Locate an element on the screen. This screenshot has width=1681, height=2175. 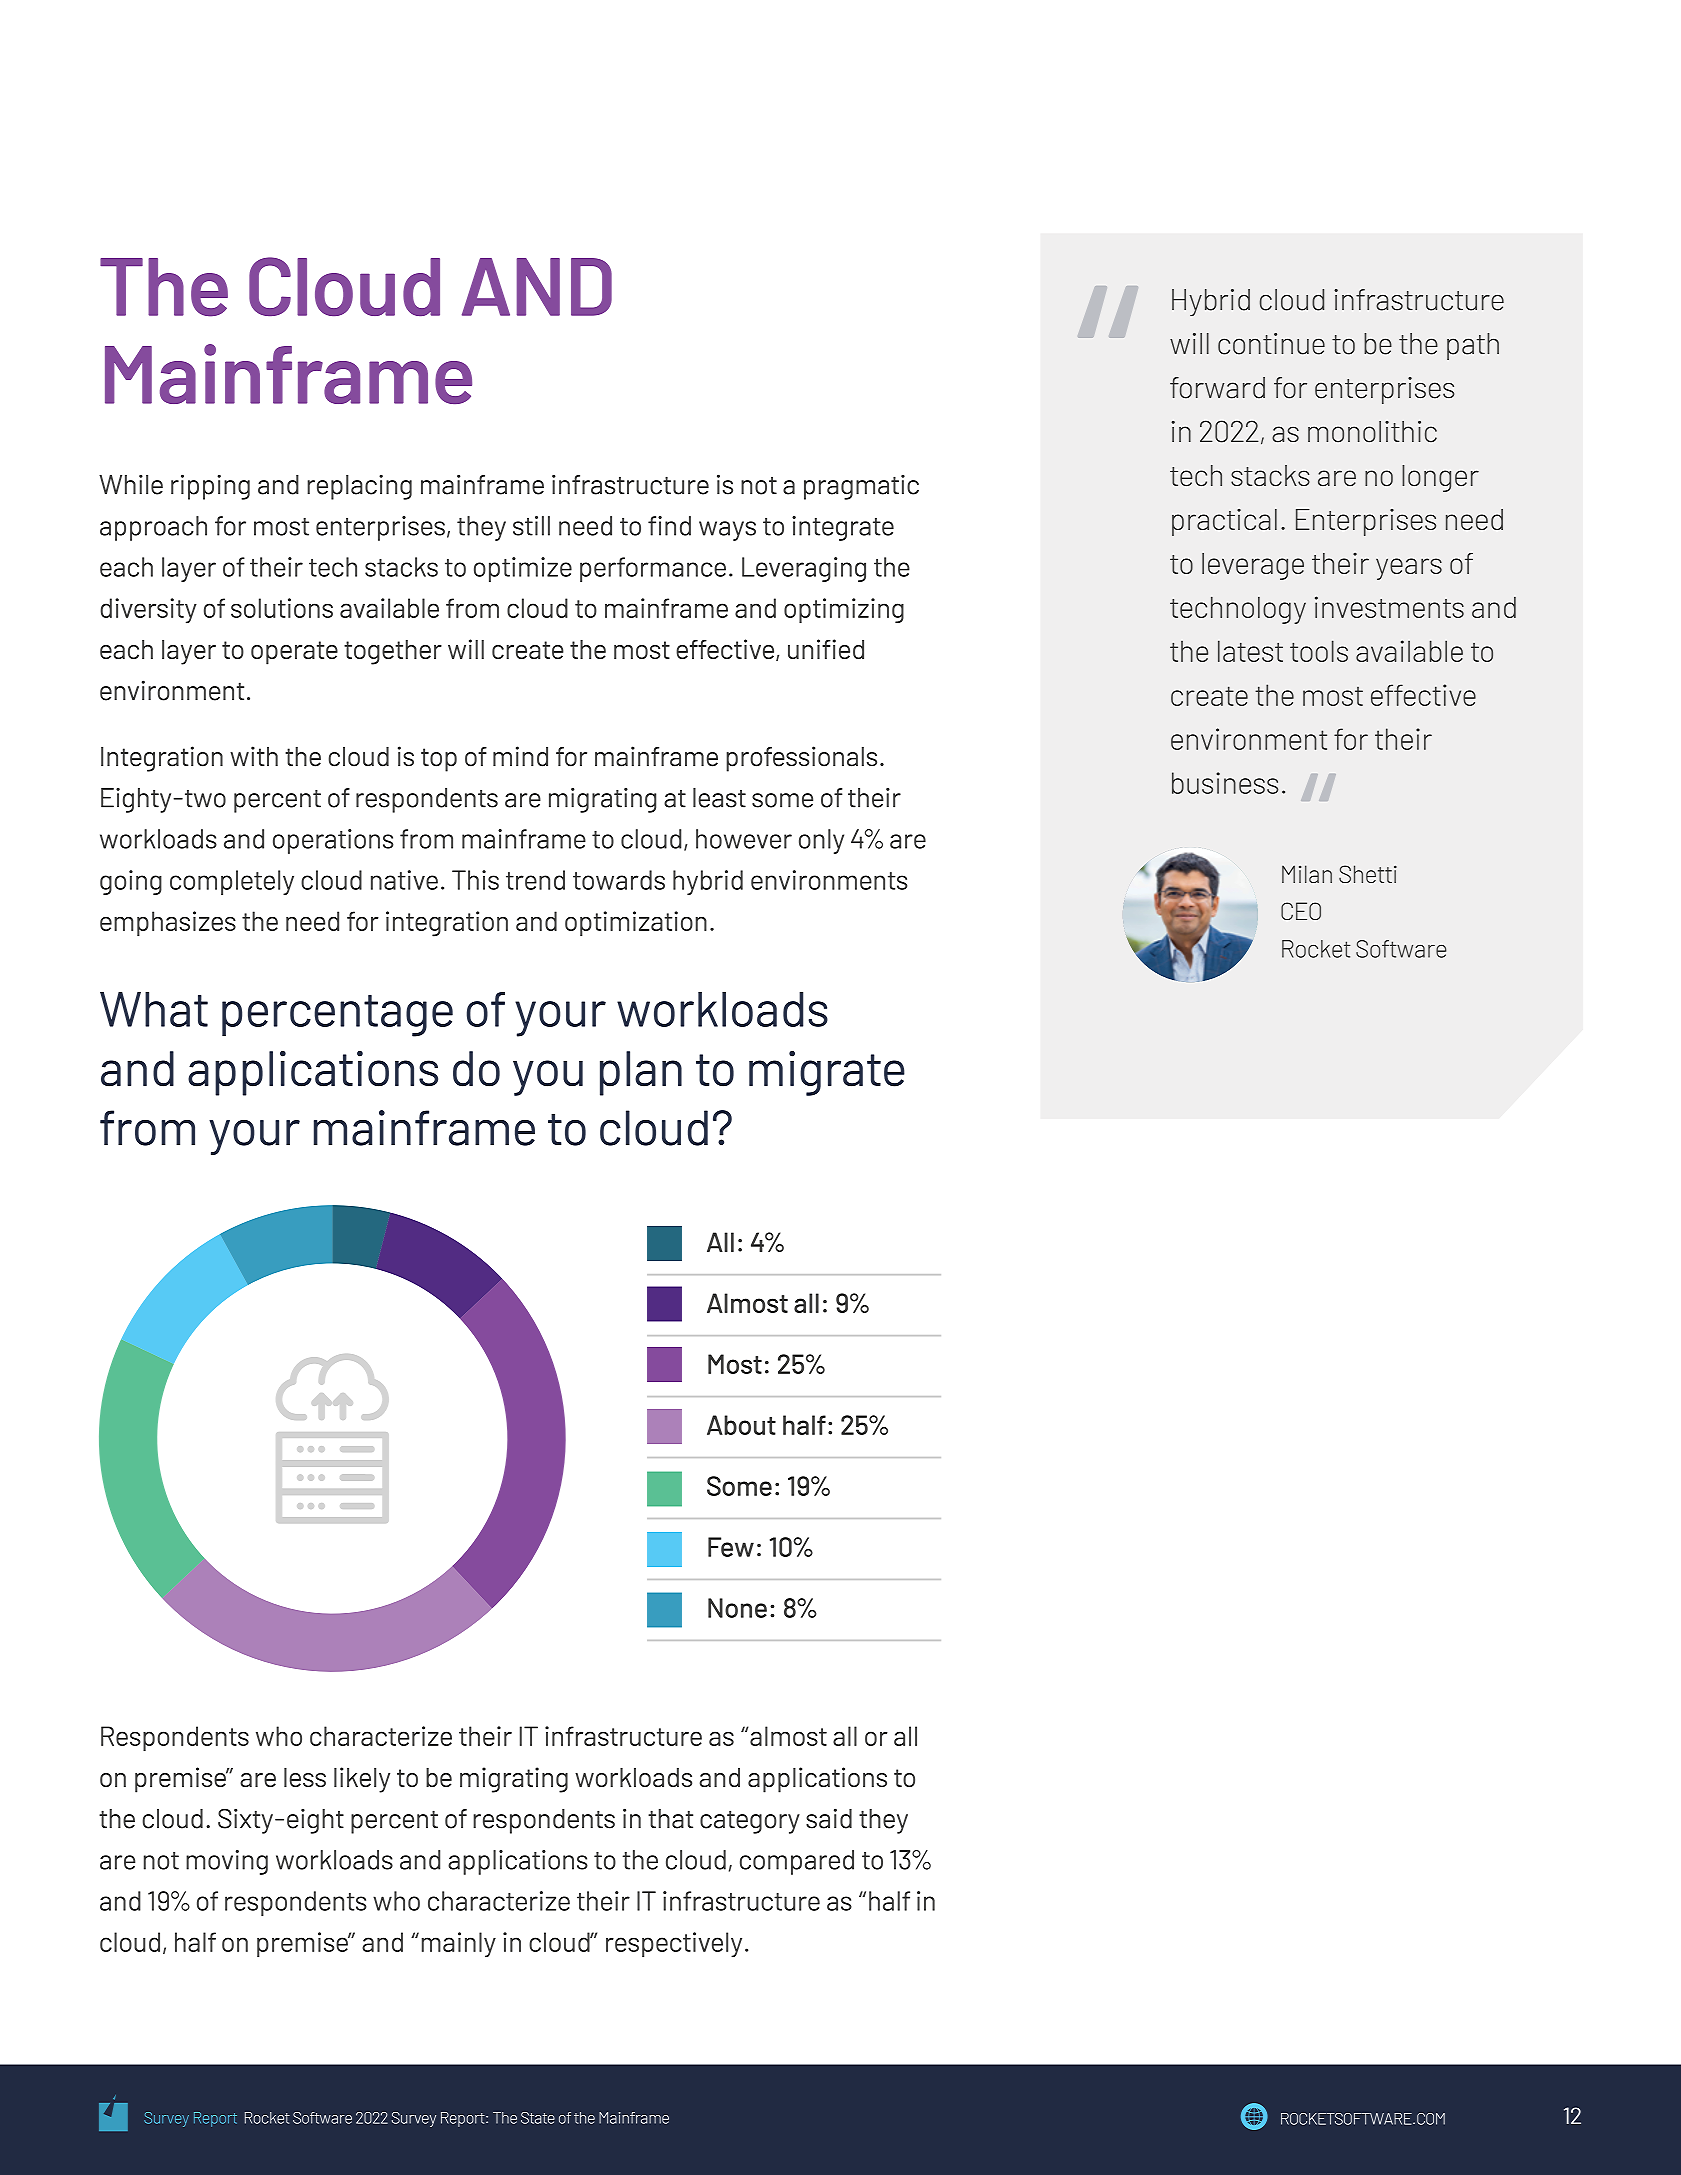
pragmatic is located at coordinates (861, 487).
